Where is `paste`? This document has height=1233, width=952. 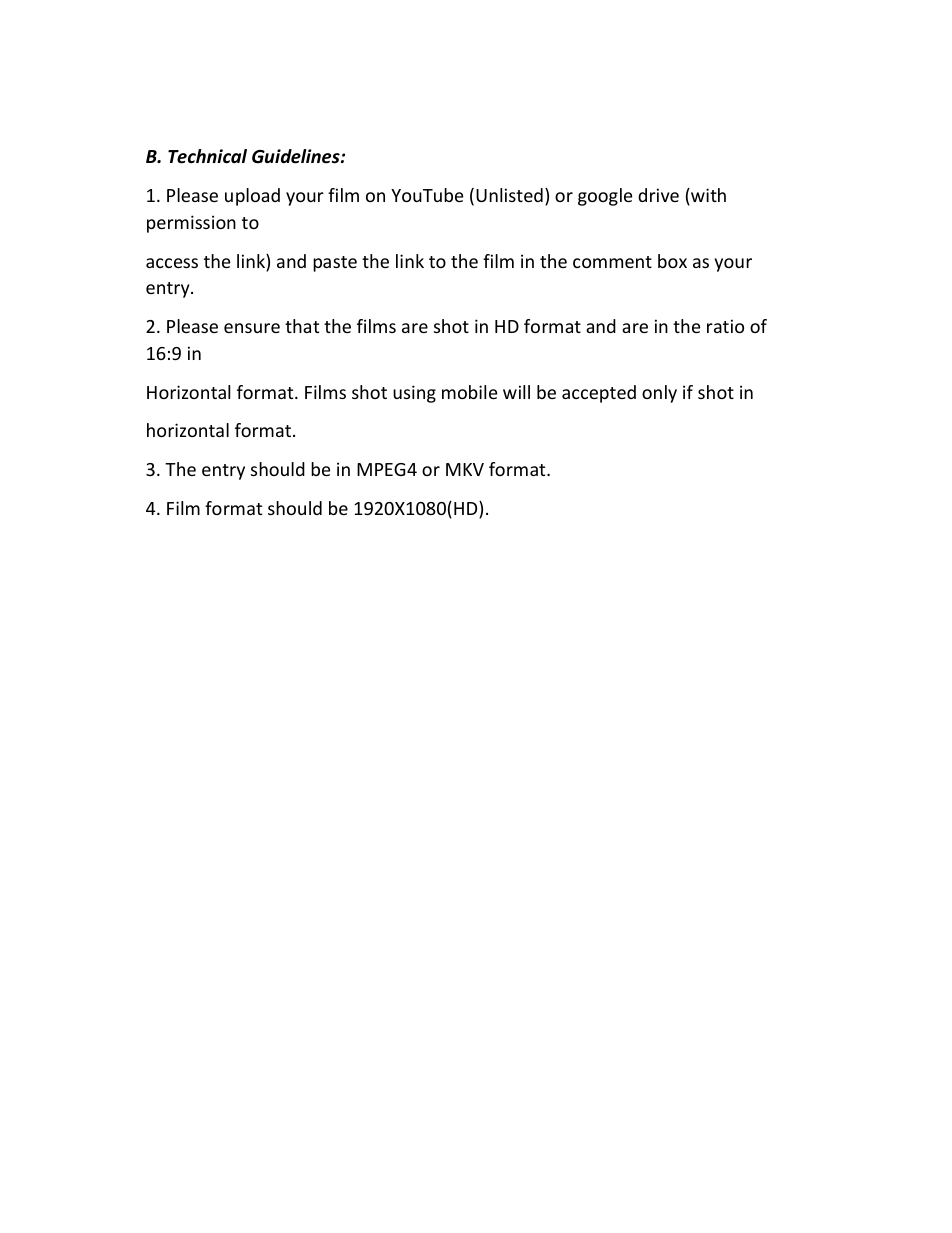 paste is located at coordinates (335, 264).
